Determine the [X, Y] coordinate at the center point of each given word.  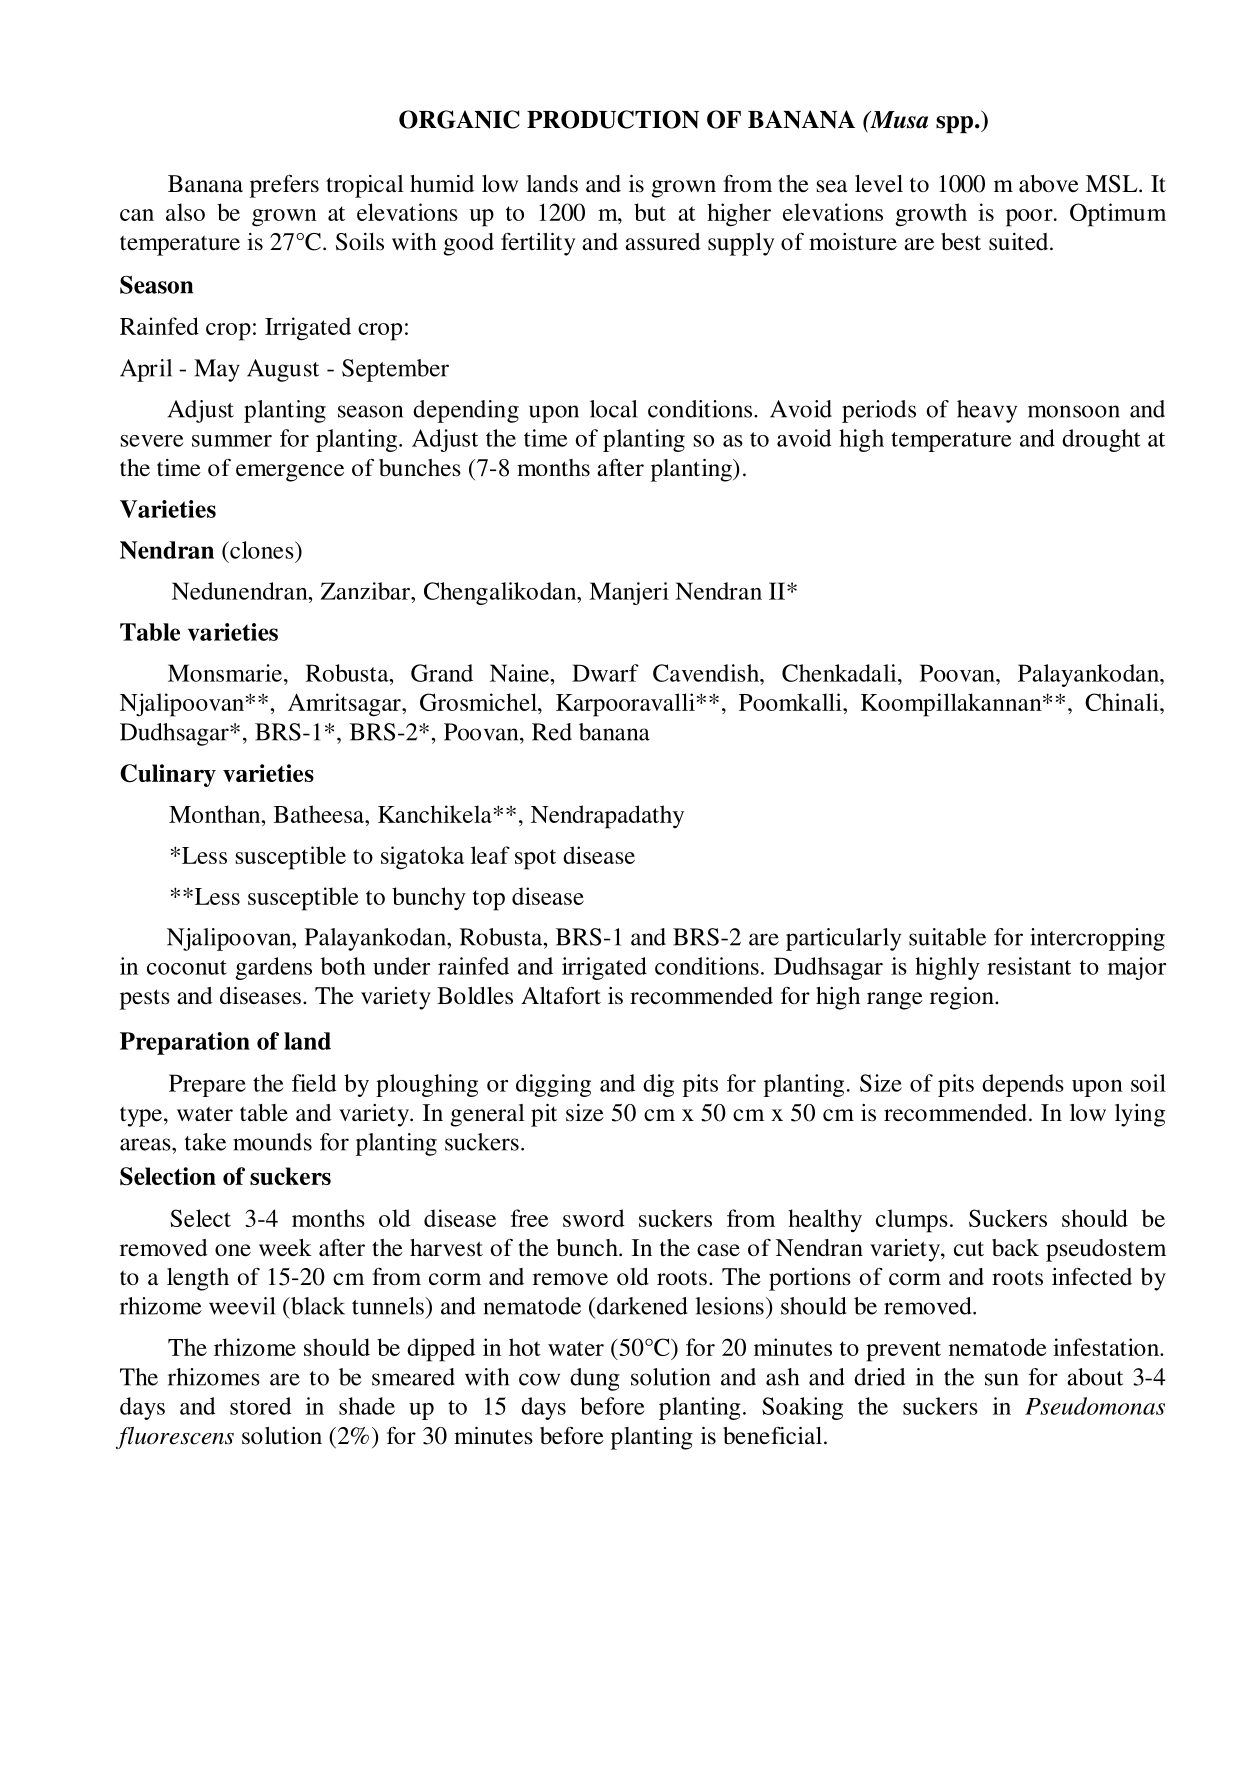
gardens [273, 968]
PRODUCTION [613, 119]
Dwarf [605, 673]
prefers [284, 186]
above [1049, 184]
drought [1101, 440]
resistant [1029, 966]
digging [553, 1085]
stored [261, 1406]
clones [262, 550]
